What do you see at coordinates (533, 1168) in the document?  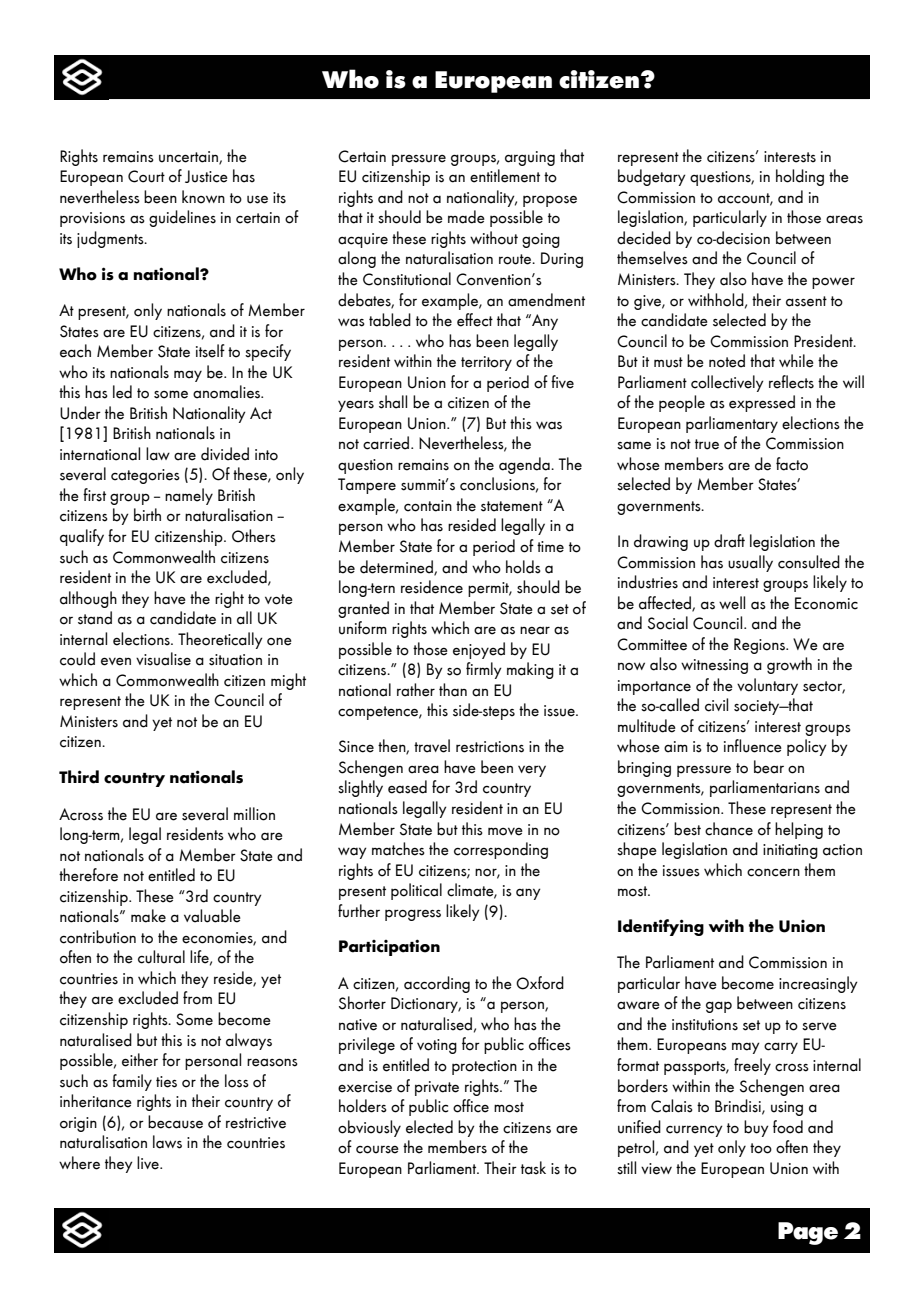 I see `task` at bounding box center [533, 1168].
